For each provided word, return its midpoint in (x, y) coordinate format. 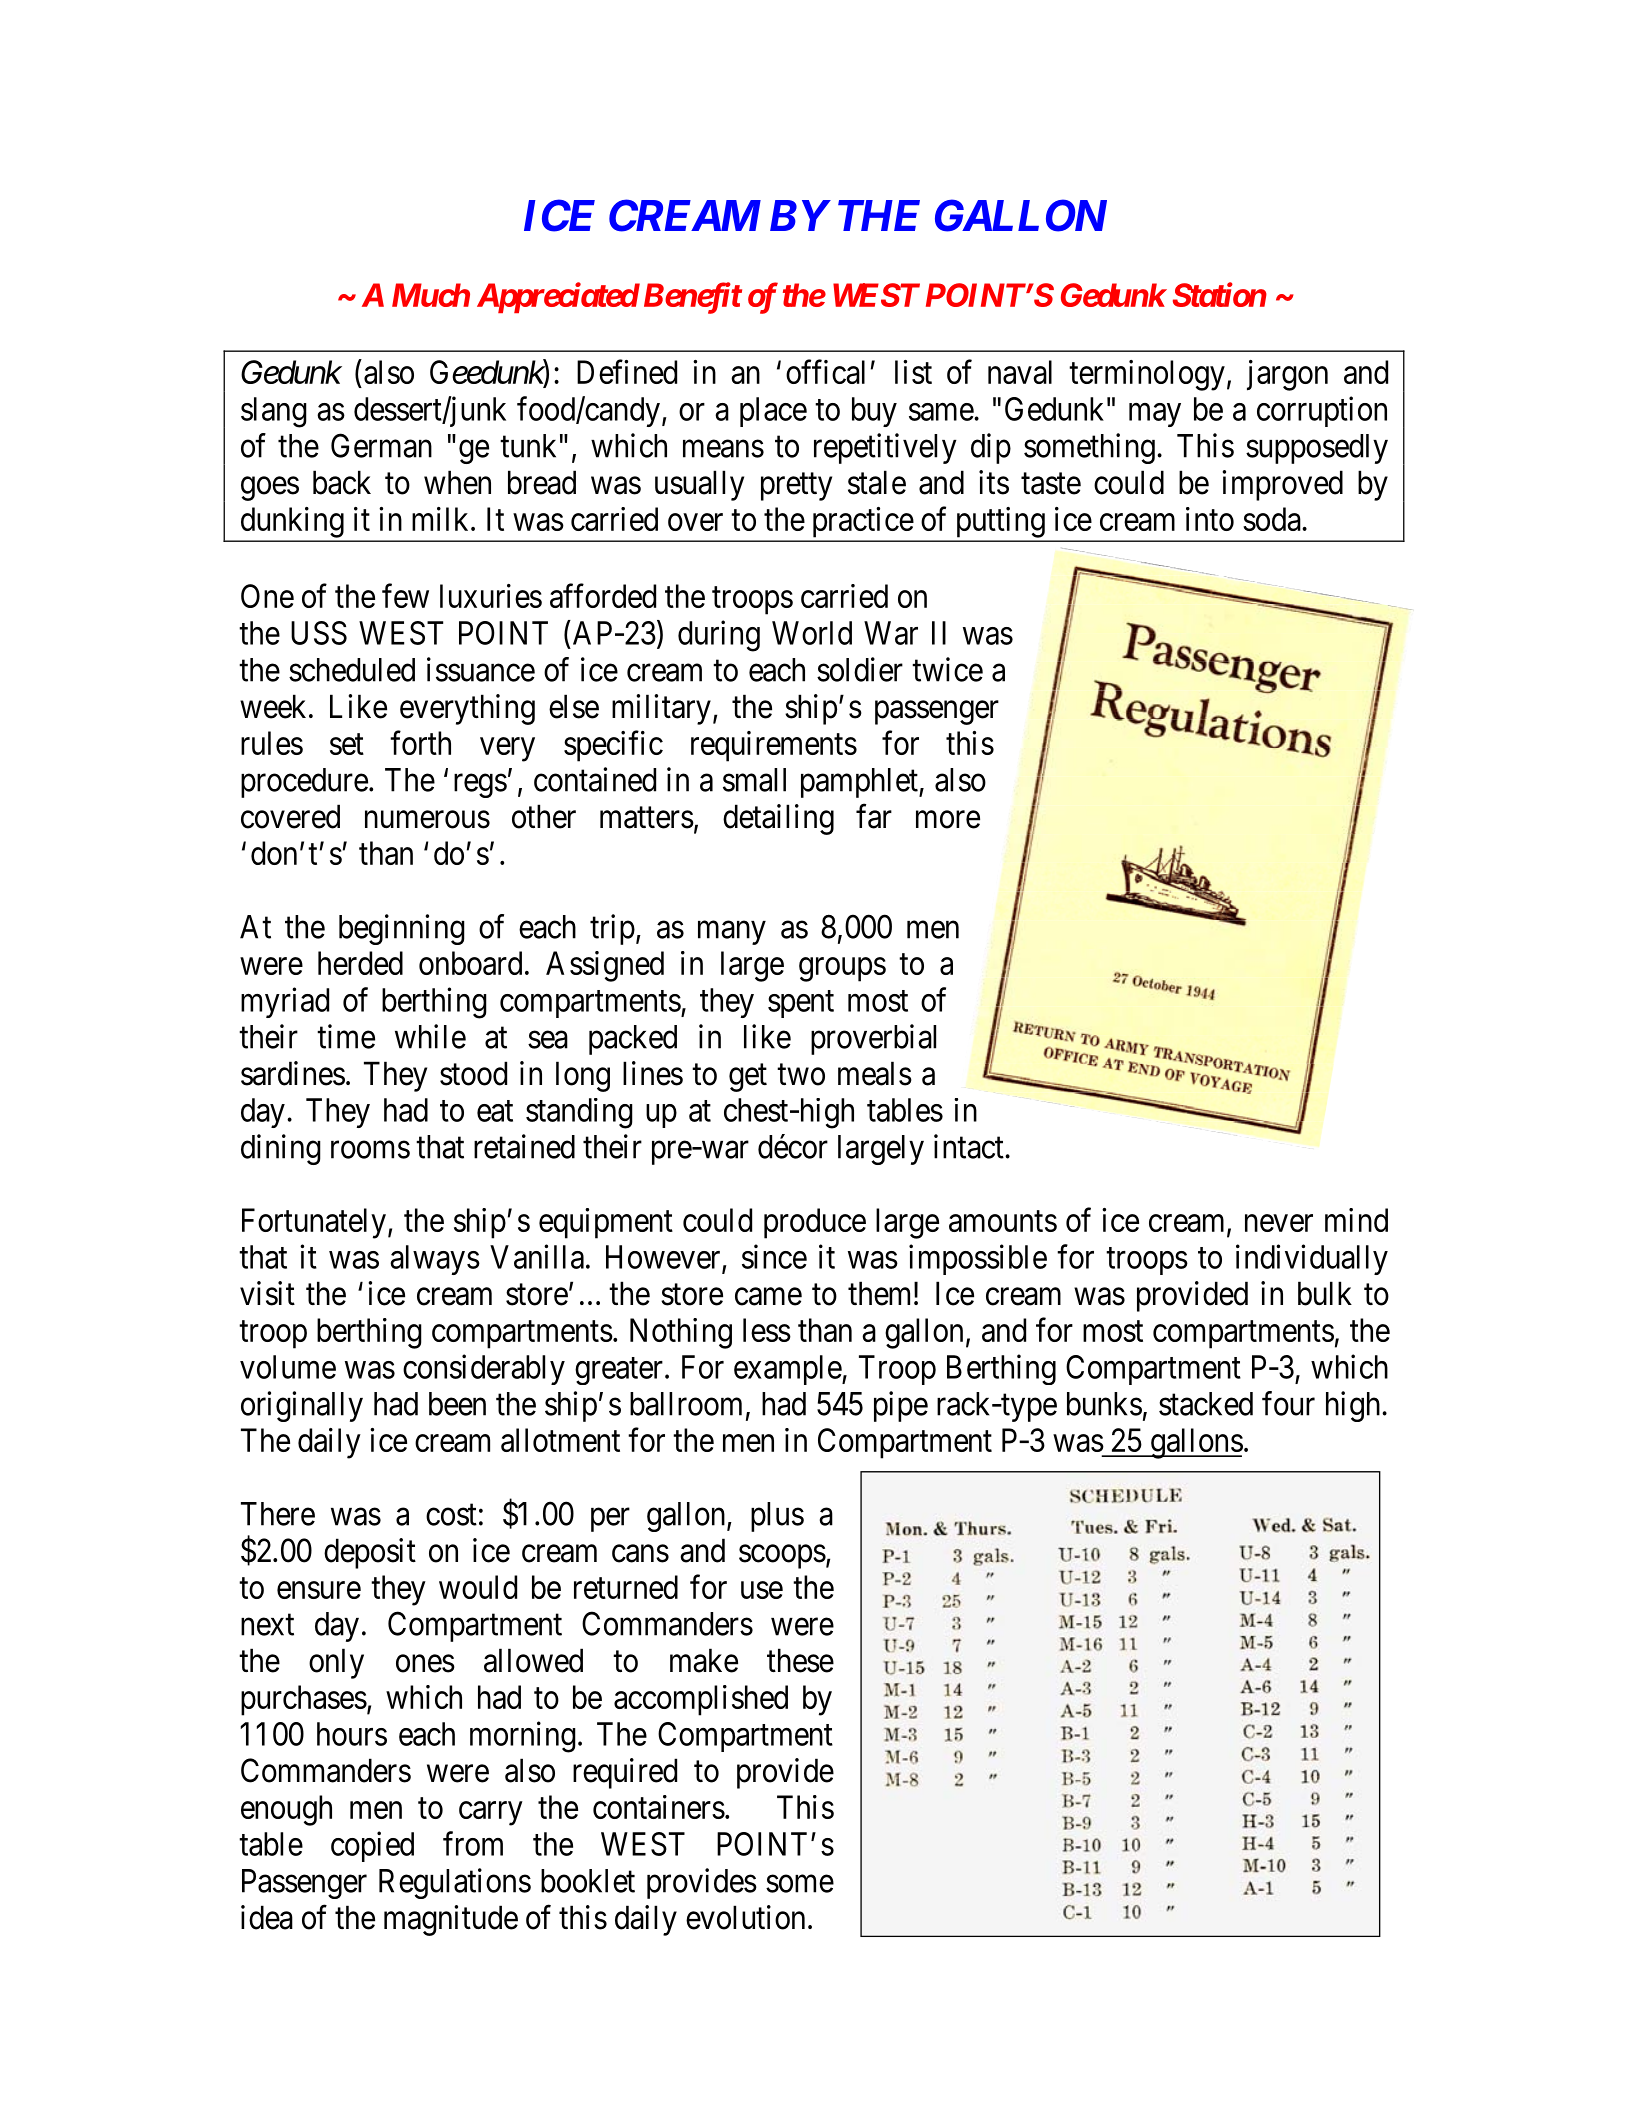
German (381, 445)
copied (372, 1846)
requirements (774, 746)
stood (473, 1073)
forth (420, 742)
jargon (1287, 375)
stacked (1206, 1404)
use (762, 1590)
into (1210, 519)
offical (825, 372)
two (801, 1075)
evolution (745, 1917)
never (1279, 1223)
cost (451, 1515)
